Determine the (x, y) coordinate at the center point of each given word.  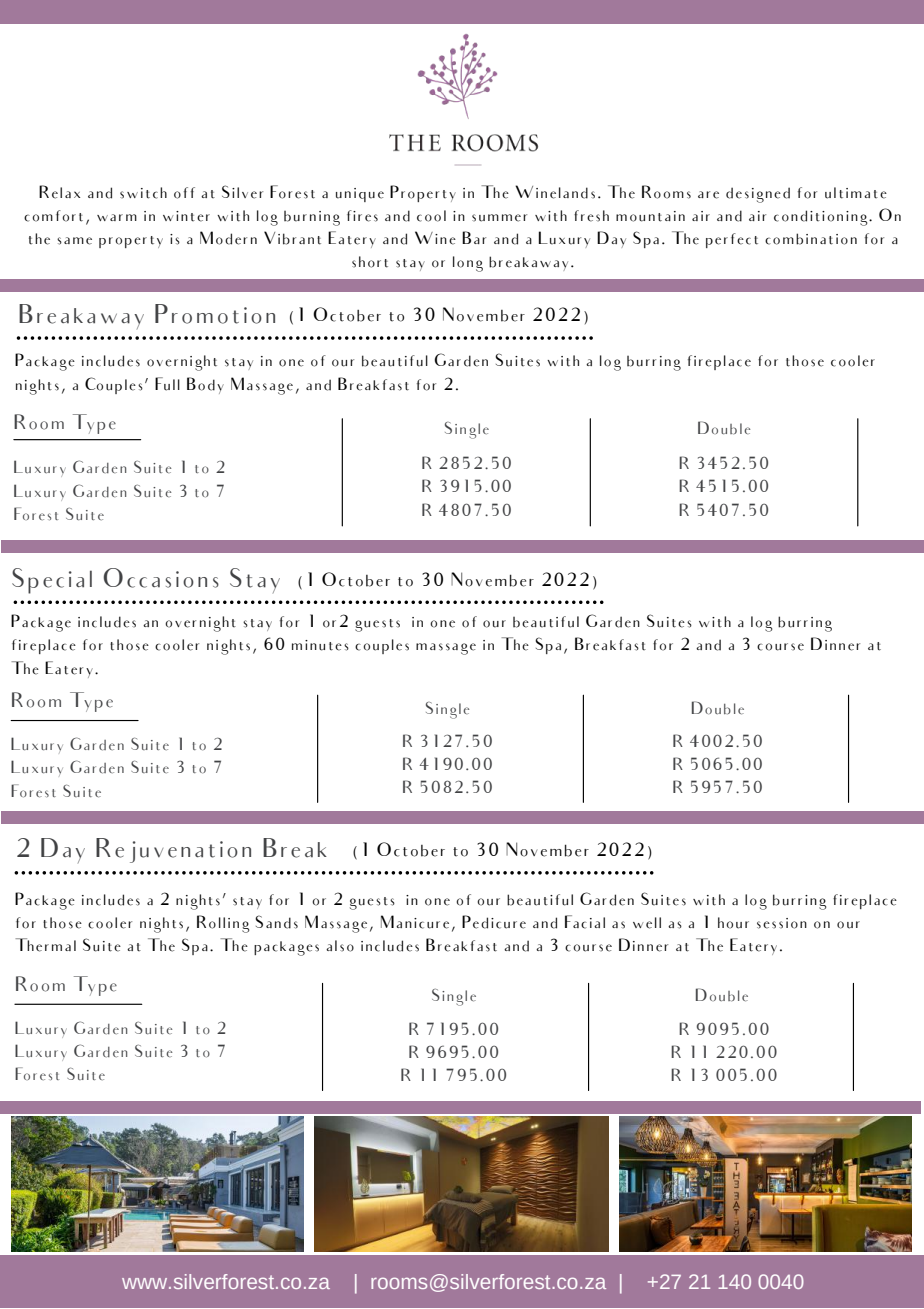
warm (117, 217)
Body (205, 385)
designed (758, 195)
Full (167, 384)
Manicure (415, 922)
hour (733, 923)
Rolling (223, 924)
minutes (320, 645)
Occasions (161, 578)
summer (499, 218)
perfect (732, 240)
